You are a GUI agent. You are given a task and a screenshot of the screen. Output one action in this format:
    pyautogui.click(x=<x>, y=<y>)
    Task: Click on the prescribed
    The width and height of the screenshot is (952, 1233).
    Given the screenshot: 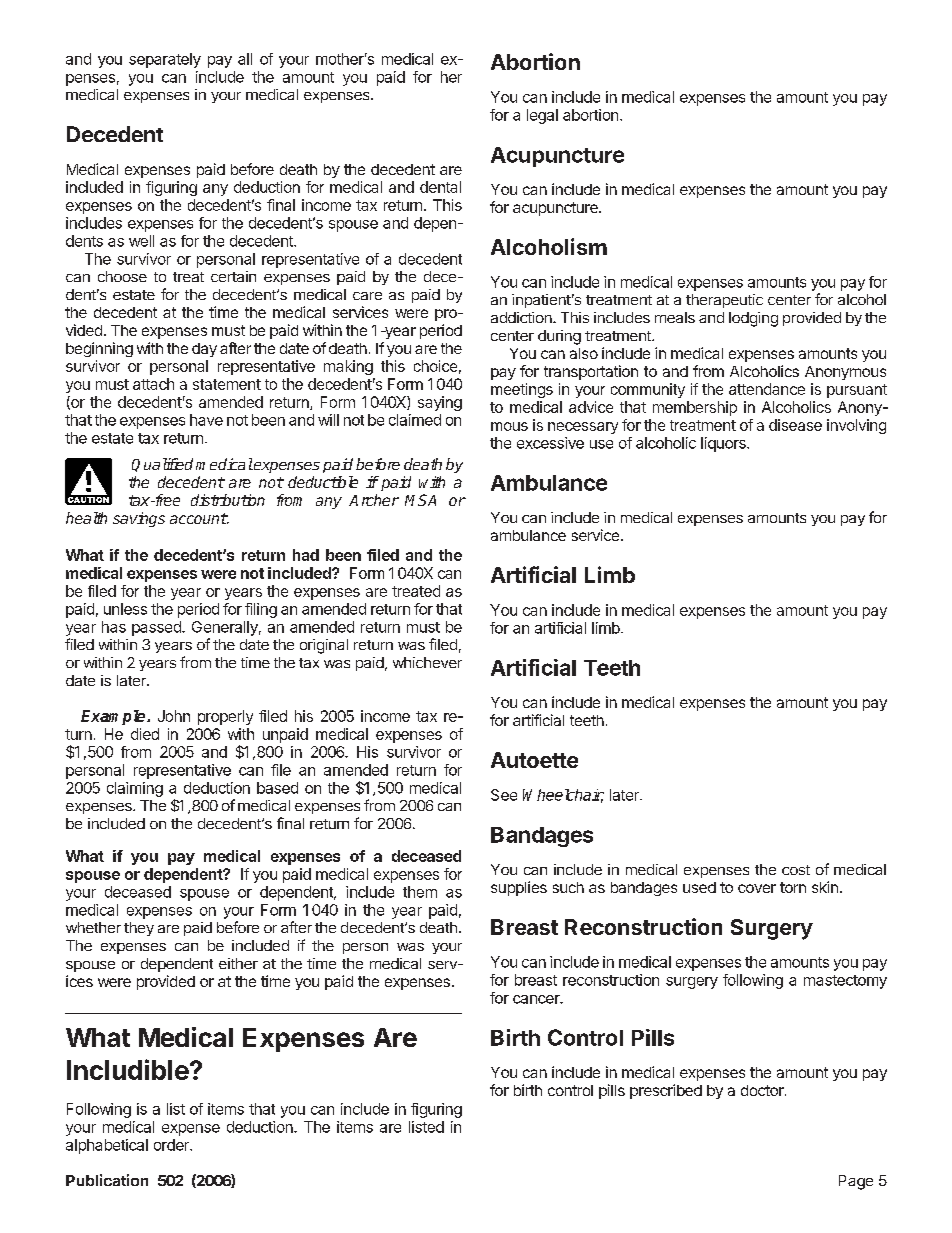 What is the action you would take?
    pyautogui.click(x=666, y=1091)
